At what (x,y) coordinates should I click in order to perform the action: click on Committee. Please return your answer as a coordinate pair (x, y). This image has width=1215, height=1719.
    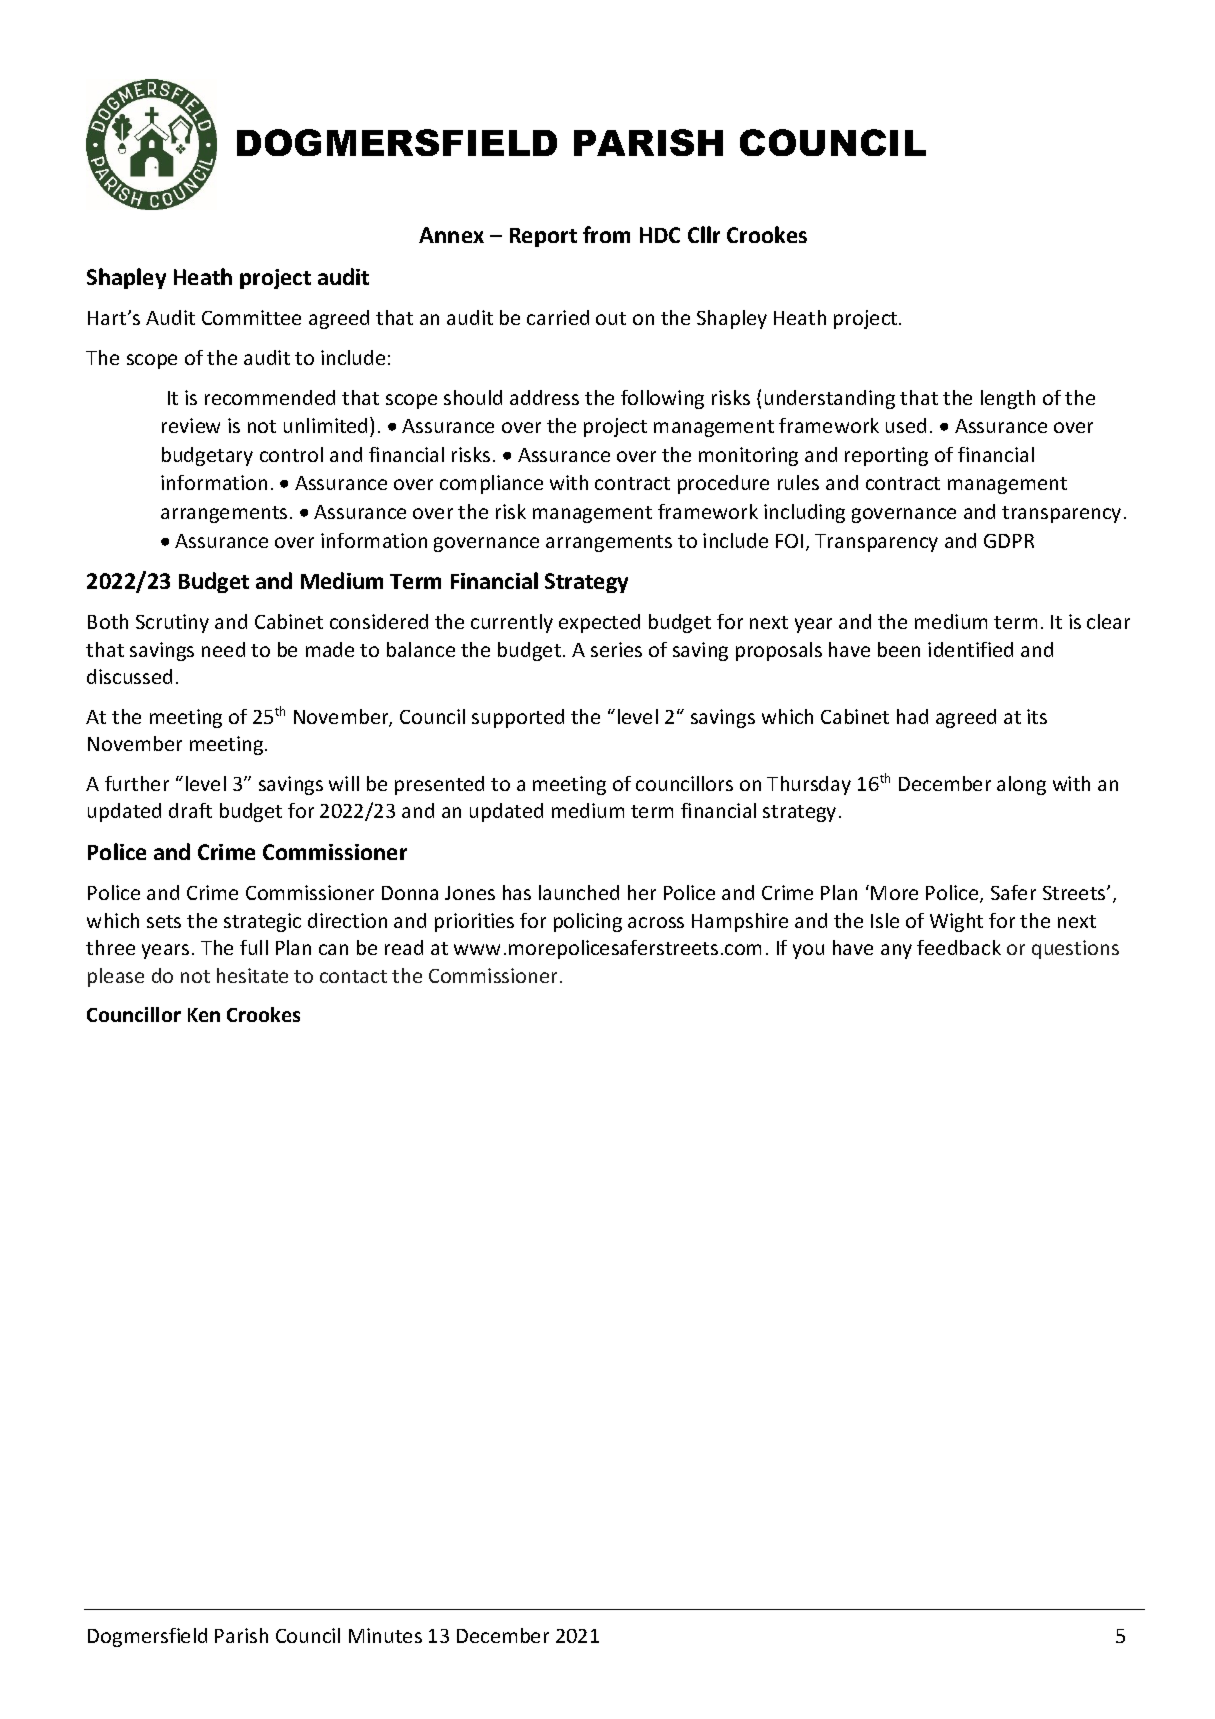
    Looking at the image, I should click on (251, 317).
